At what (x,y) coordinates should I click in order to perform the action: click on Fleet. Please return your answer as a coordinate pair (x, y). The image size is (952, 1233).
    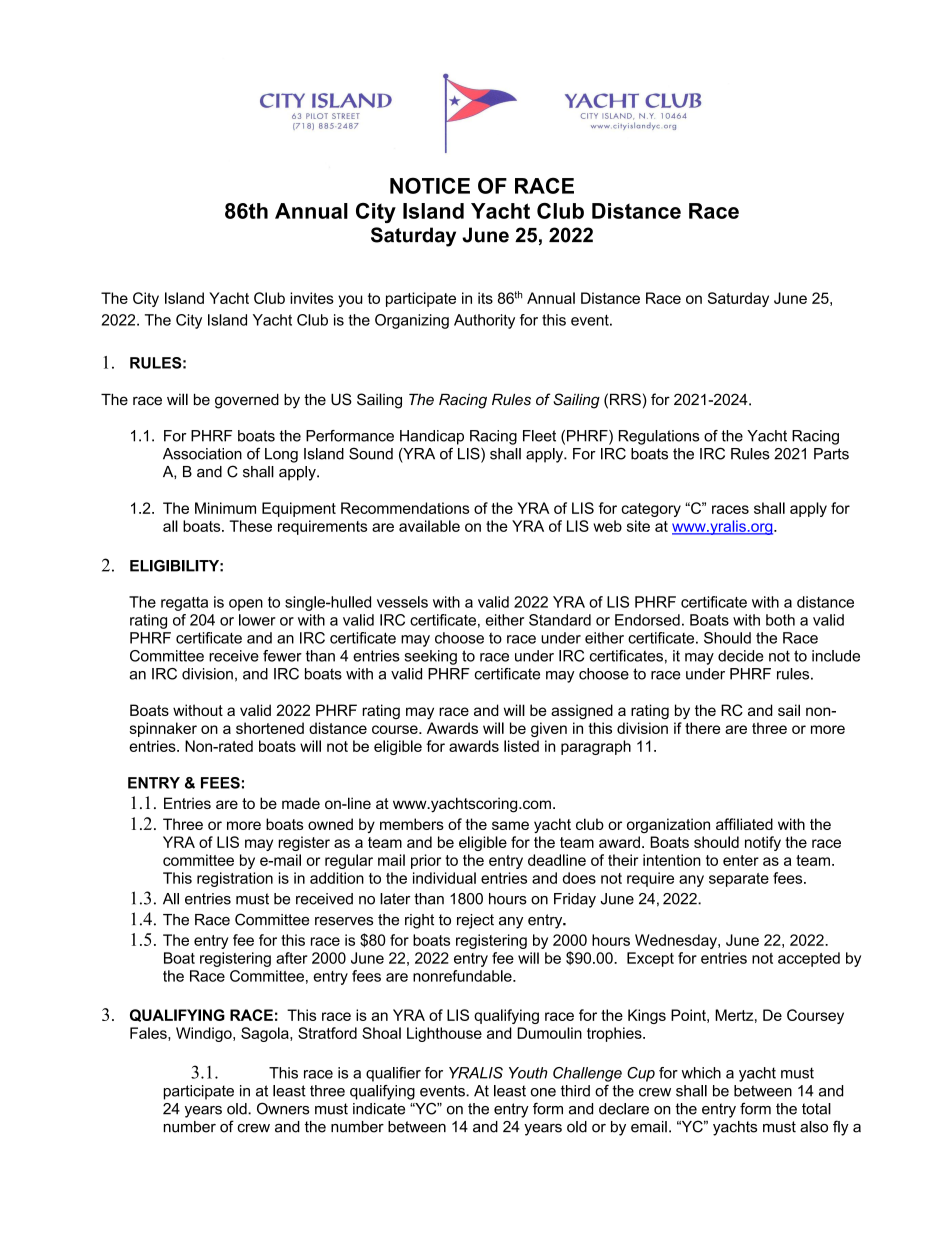
    Looking at the image, I should click on (539, 436).
